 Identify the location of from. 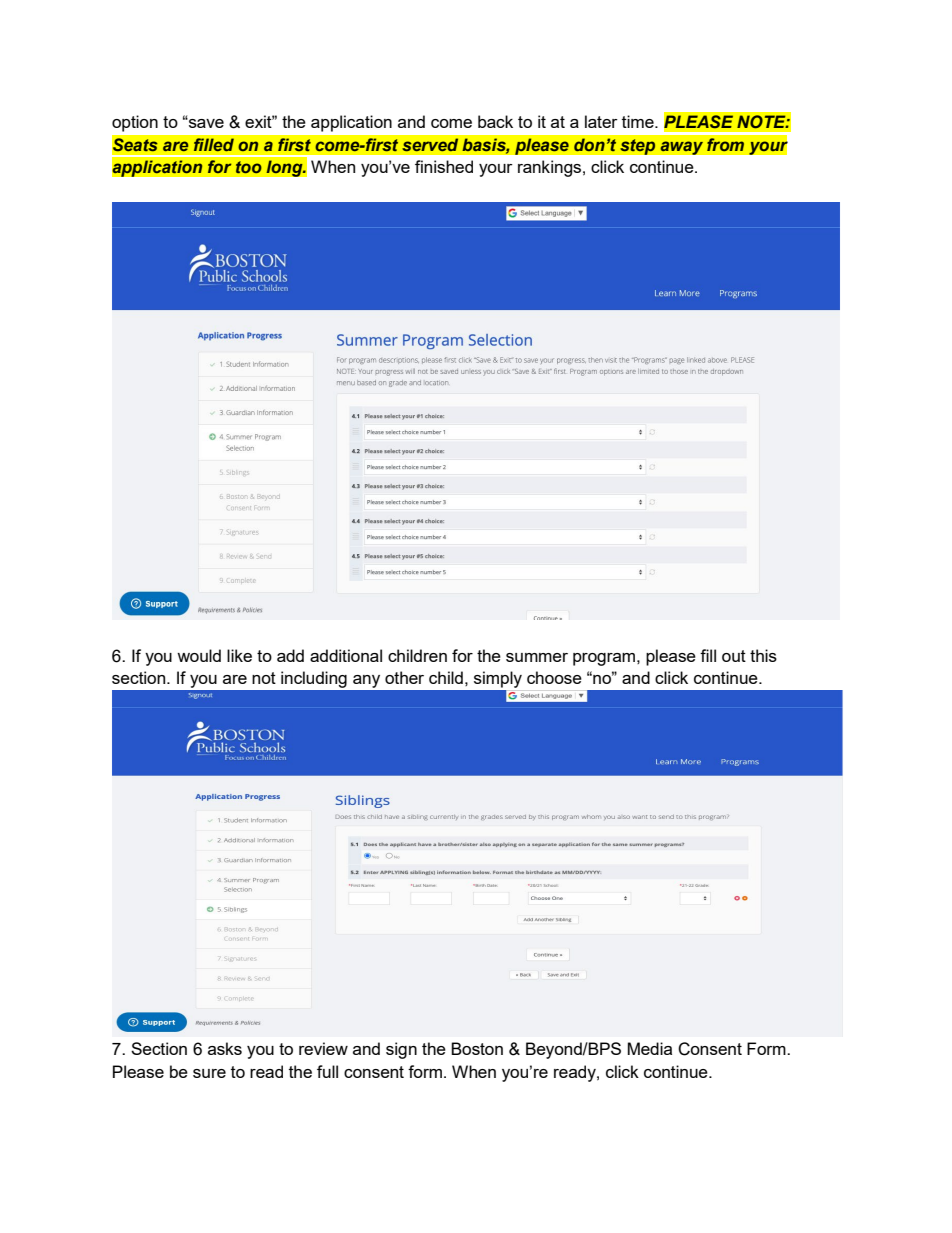
(725, 144).
